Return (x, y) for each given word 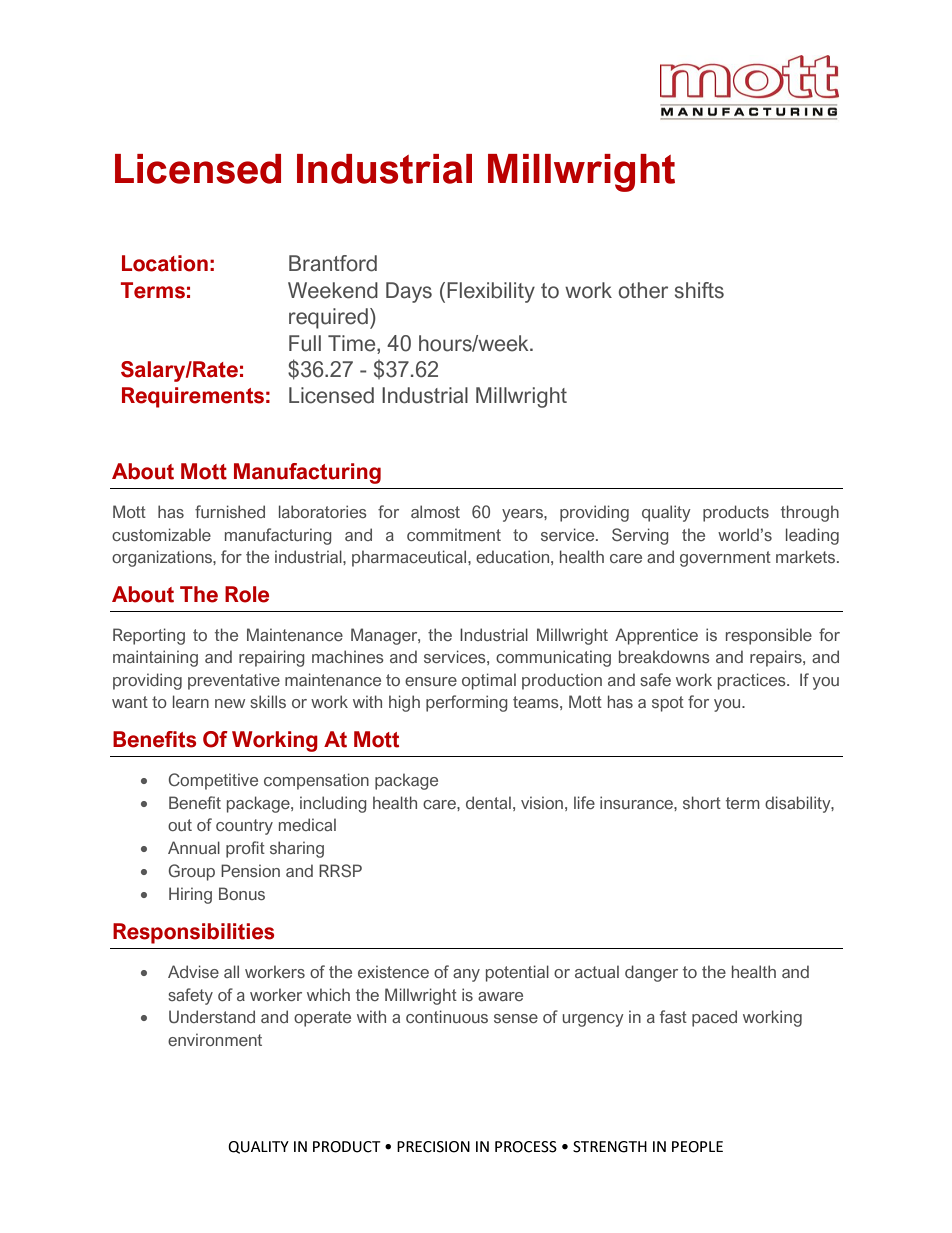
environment (215, 1039)
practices (753, 681)
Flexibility (491, 292)
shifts (699, 290)
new (230, 703)
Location (165, 263)
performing (467, 703)
